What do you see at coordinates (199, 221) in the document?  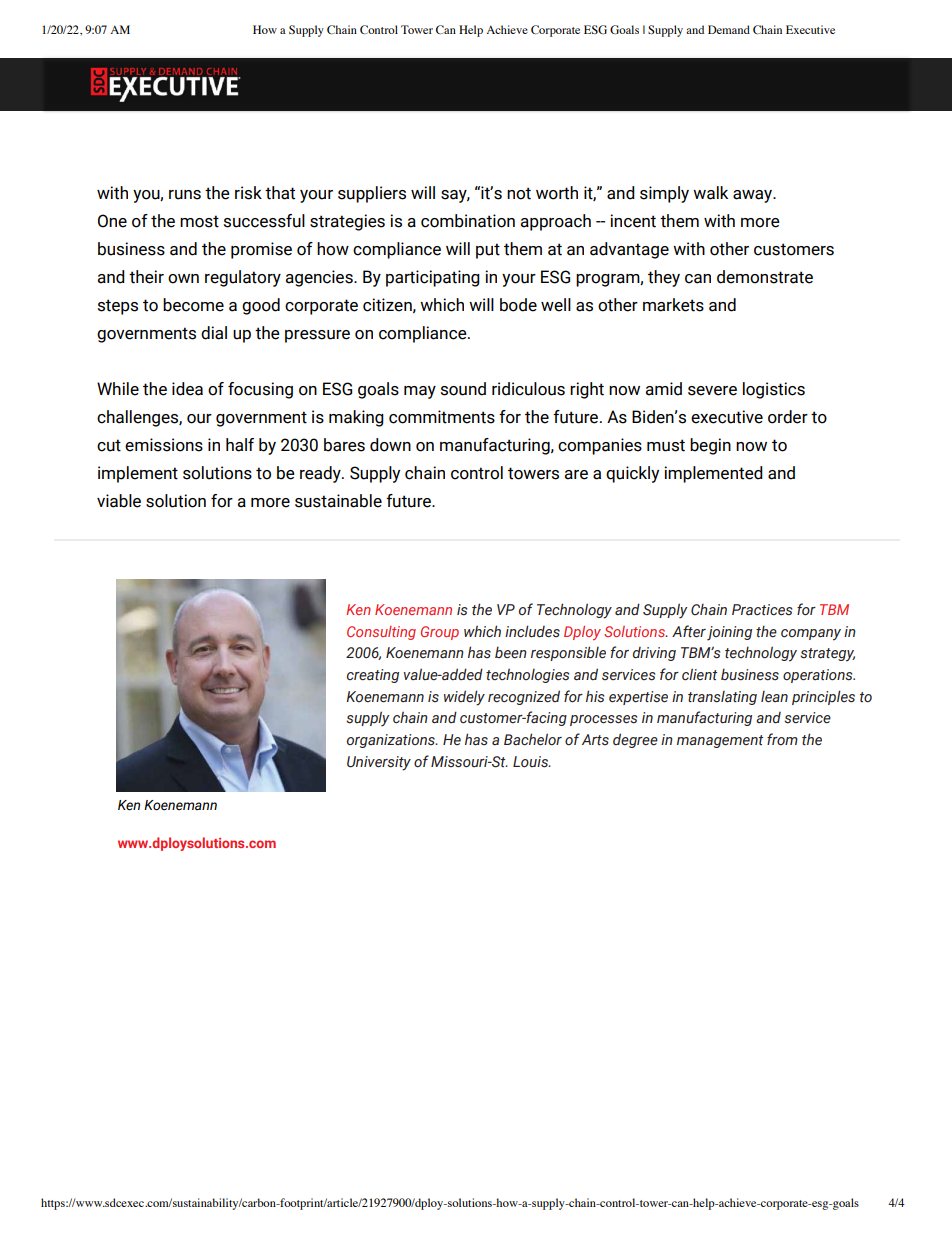 I see `most` at bounding box center [199, 221].
